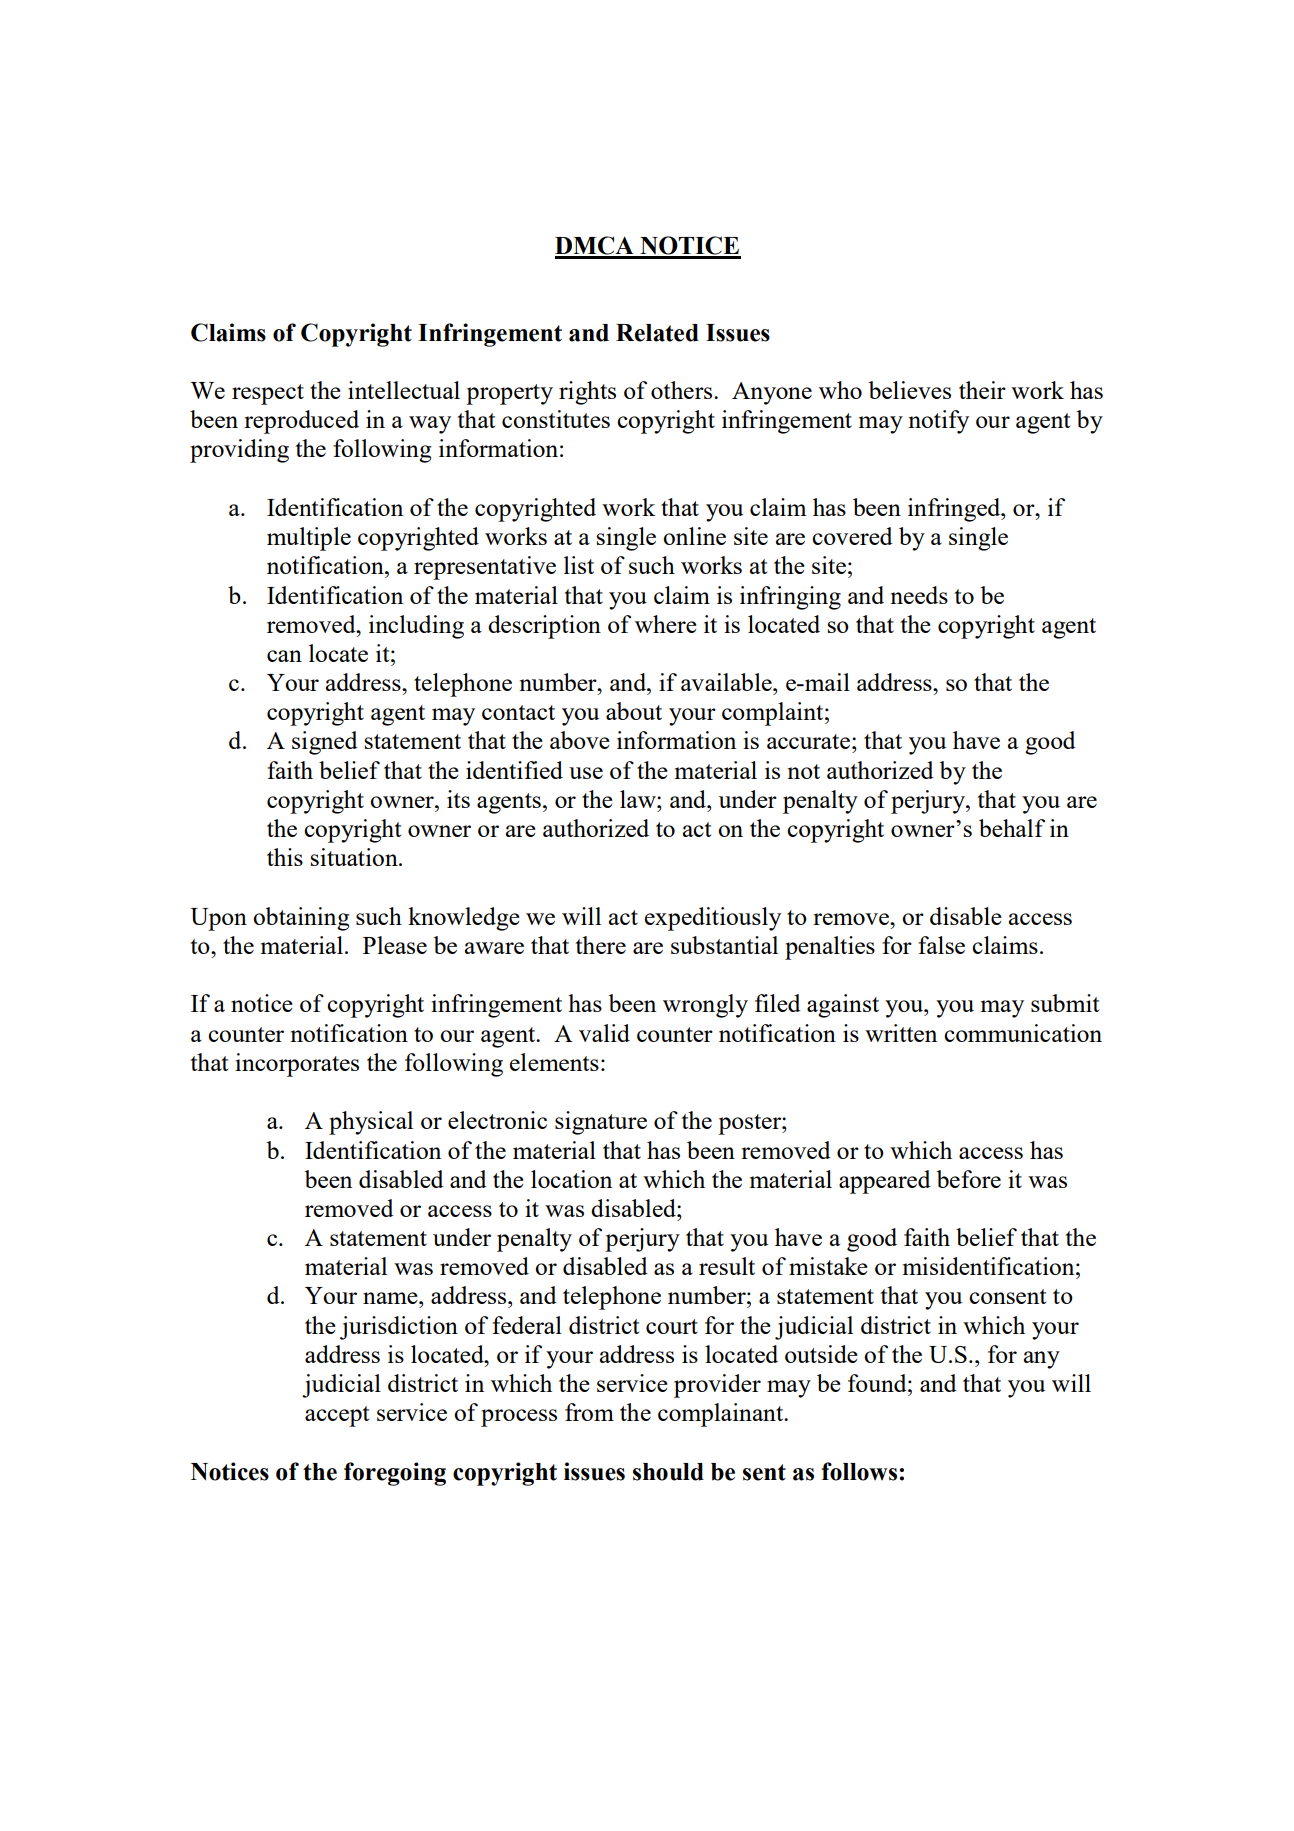 The height and width of the screenshot is (1831, 1294). What do you see at coordinates (634, 711) in the screenshot?
I see `about` at bounding box center [634, 711].
